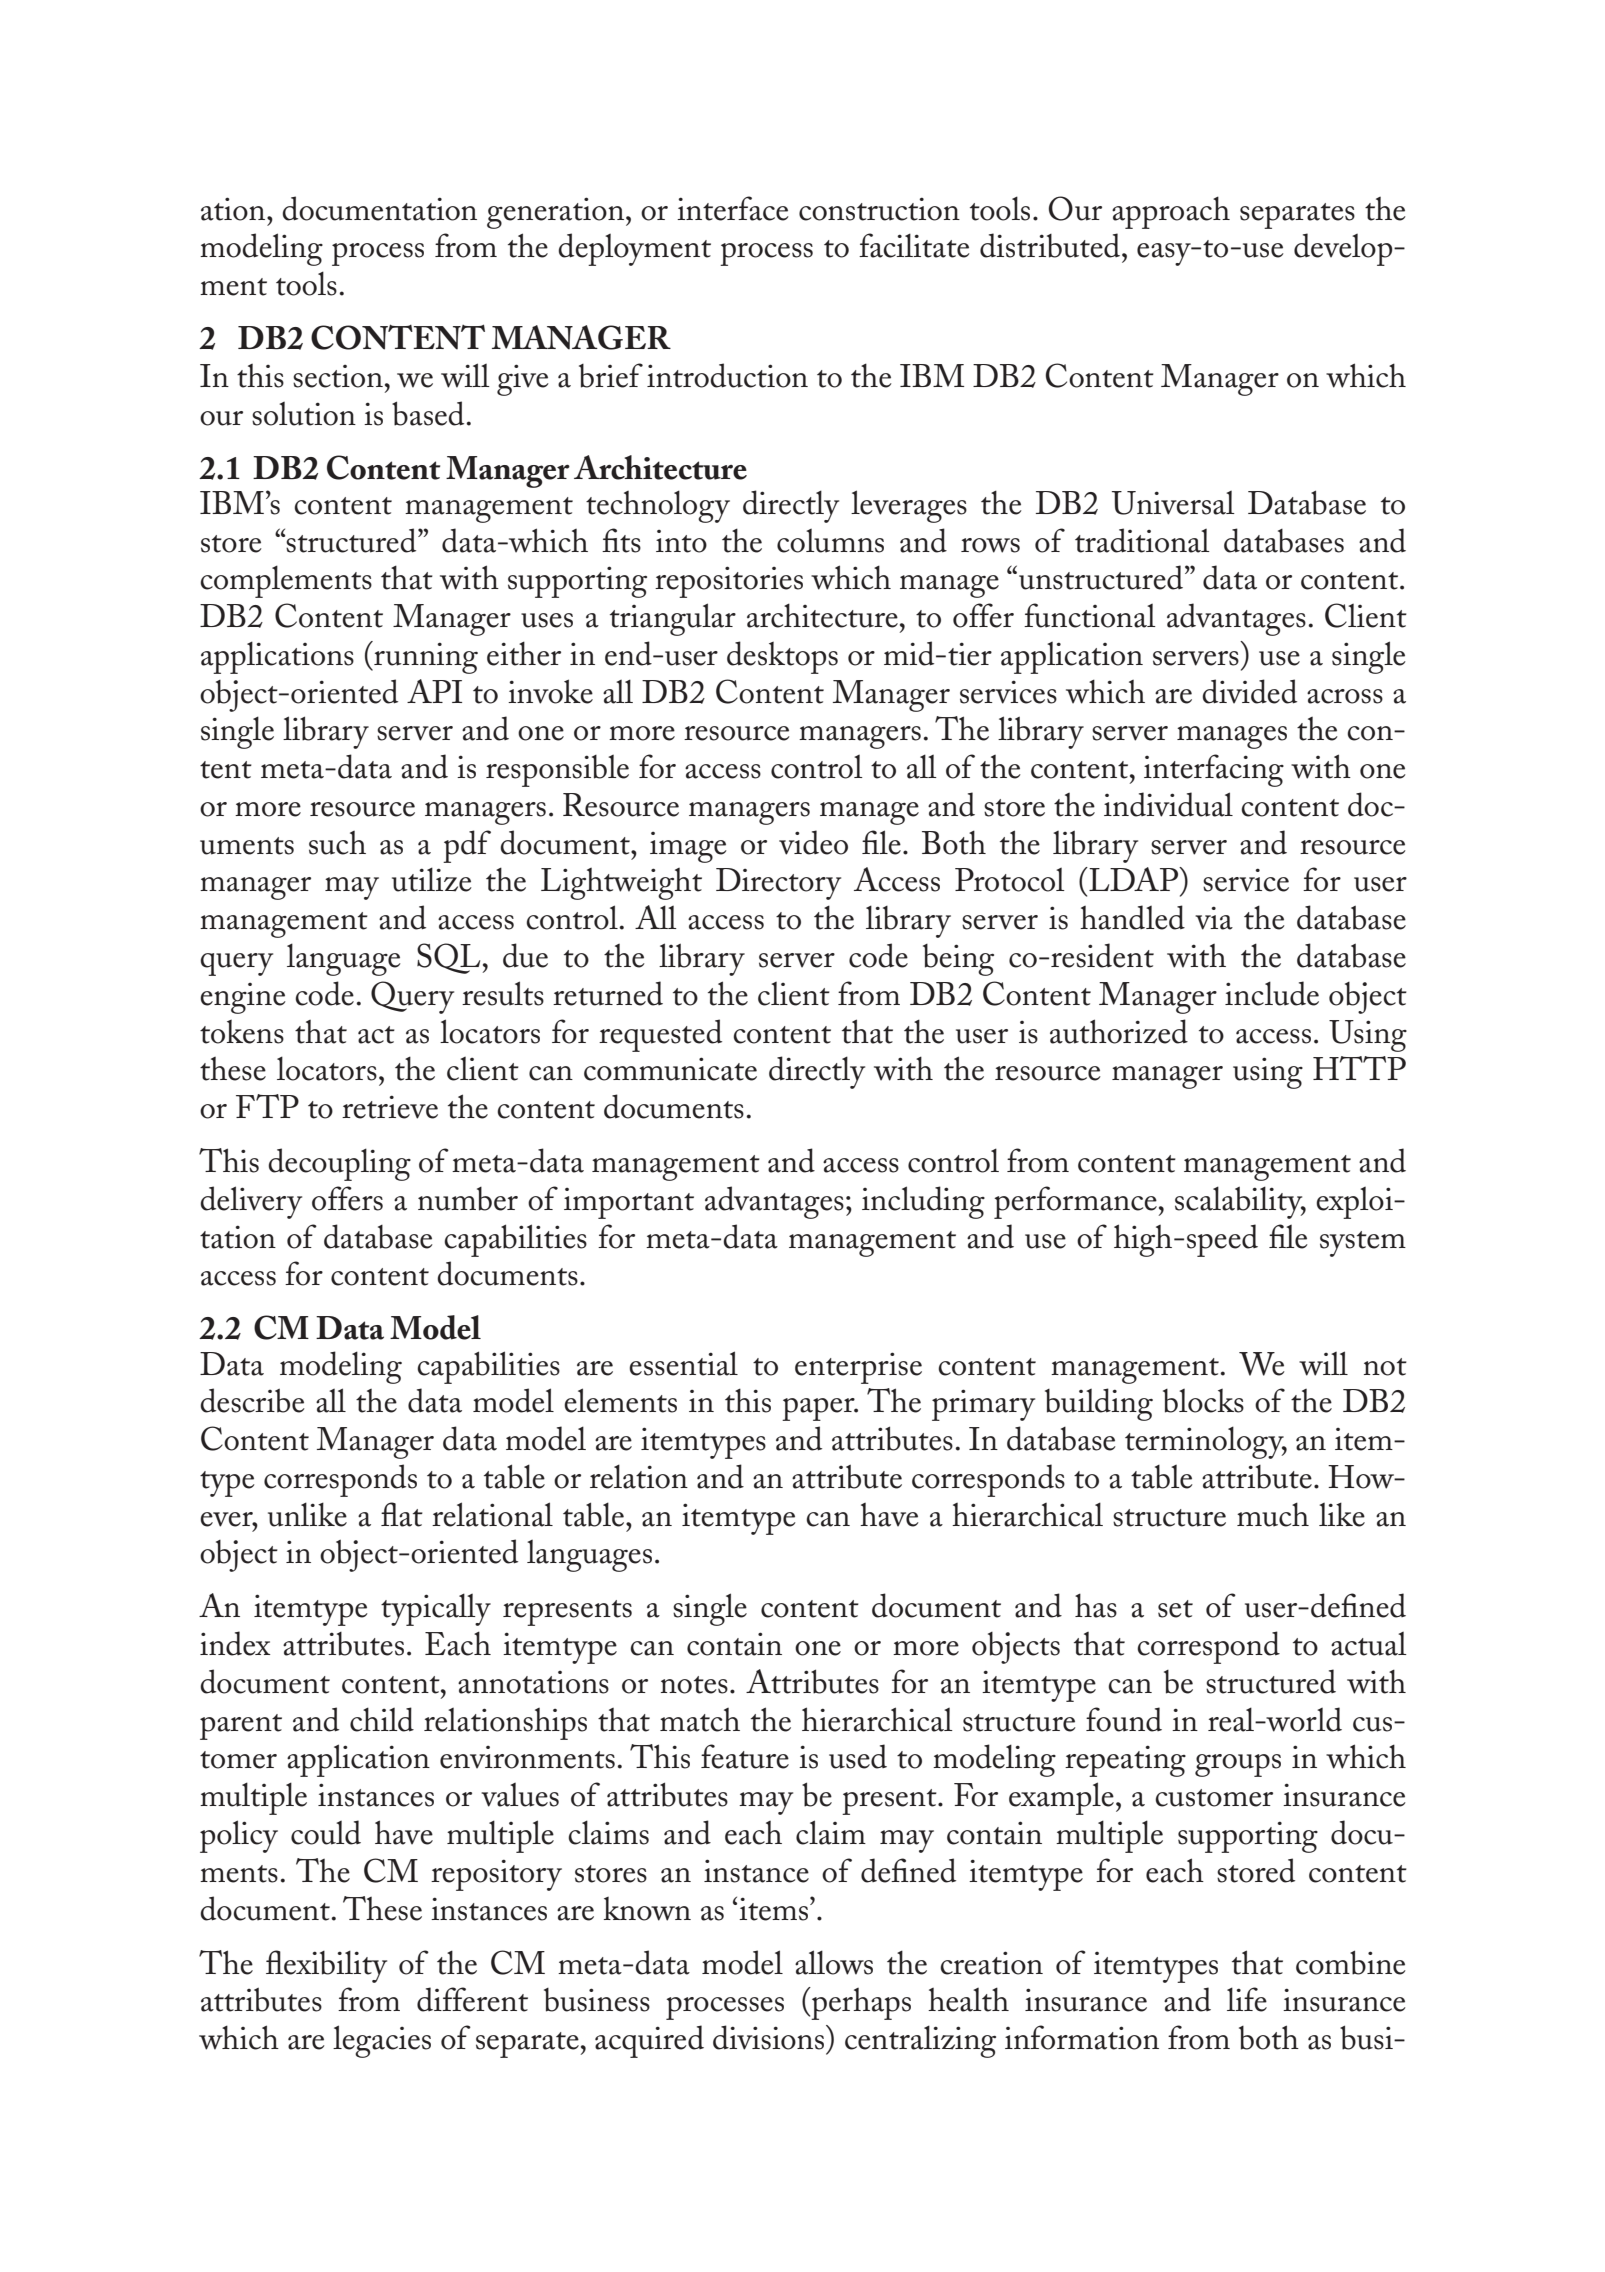  Describe the element at coordinates (670, 1069) in the screenshot. I see `communicate` at that location.
